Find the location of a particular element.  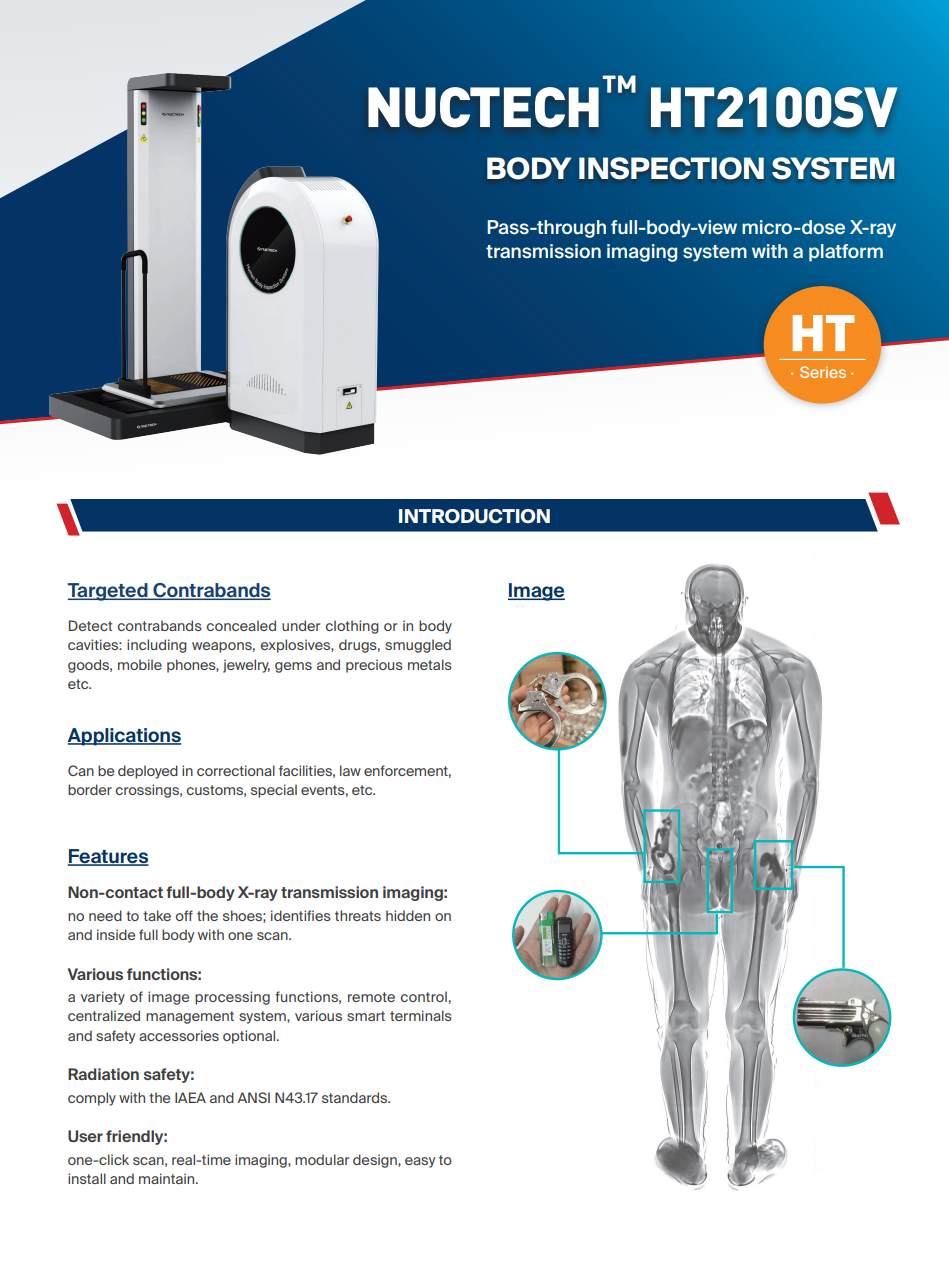

maintain is located at coordinates (168, 1178).
